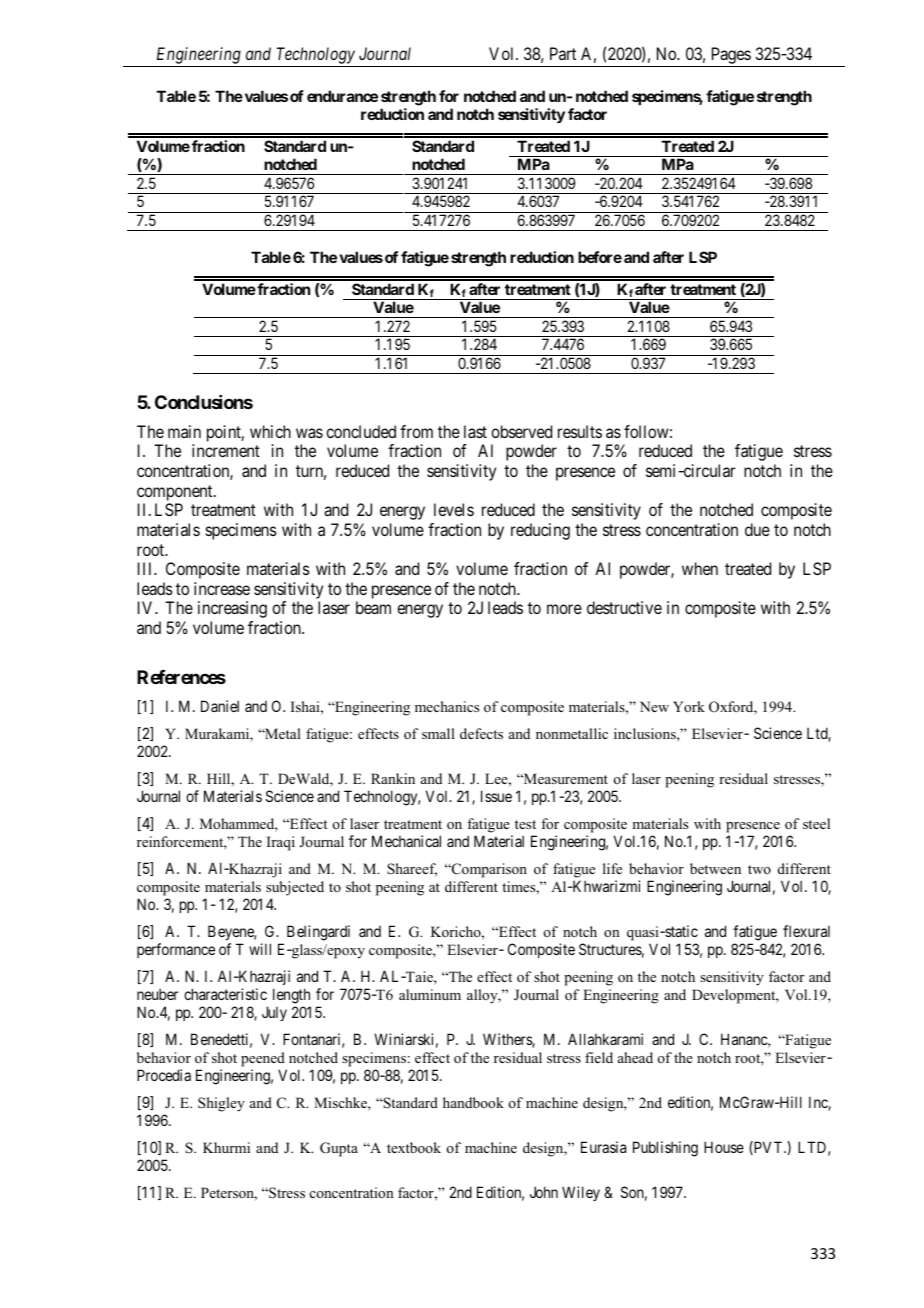  I want to click on Pages, so click(730, 57).
